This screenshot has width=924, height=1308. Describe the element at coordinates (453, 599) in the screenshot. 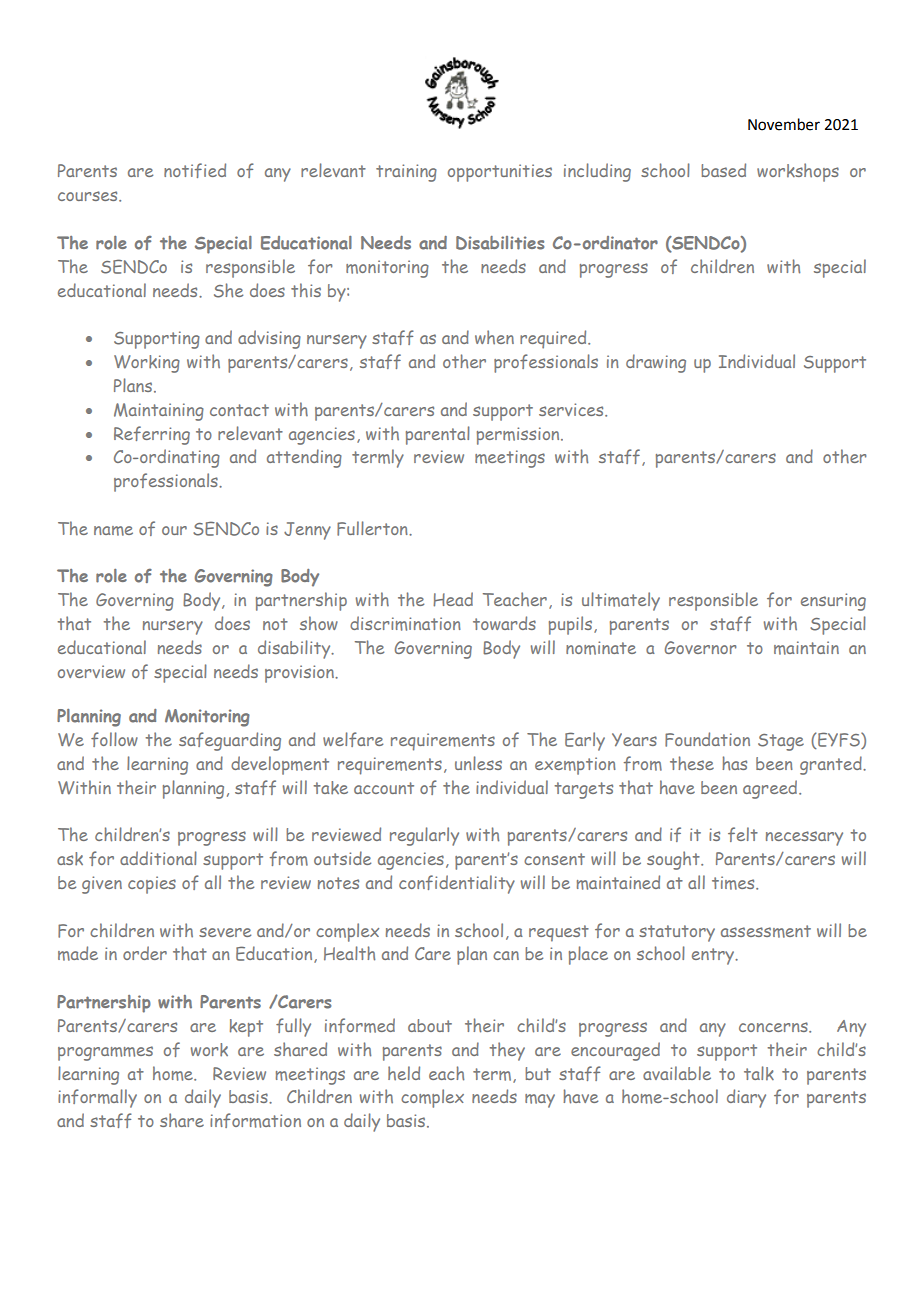

I see `Head` at that location.
